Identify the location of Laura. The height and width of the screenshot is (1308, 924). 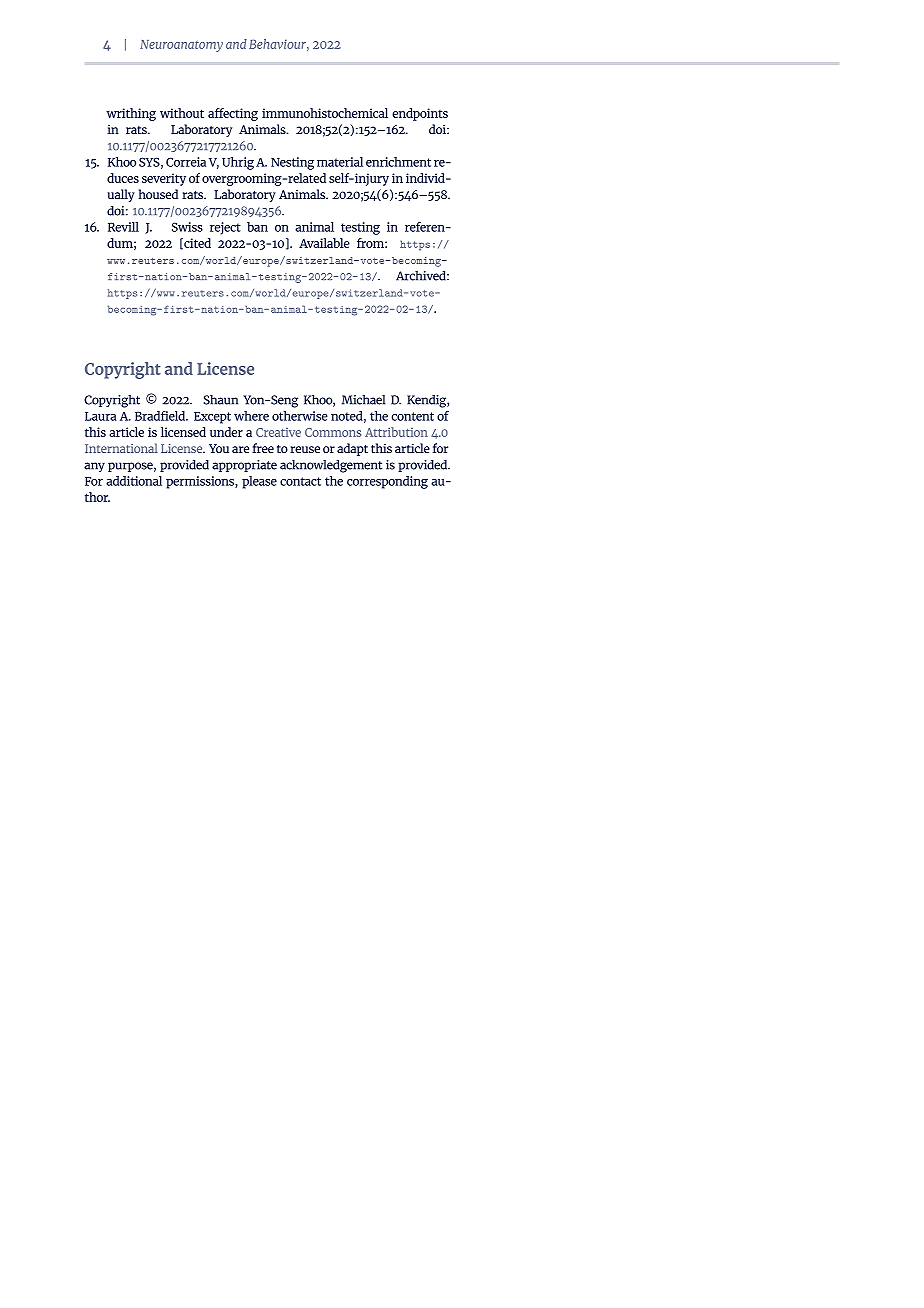
(101, 416).
